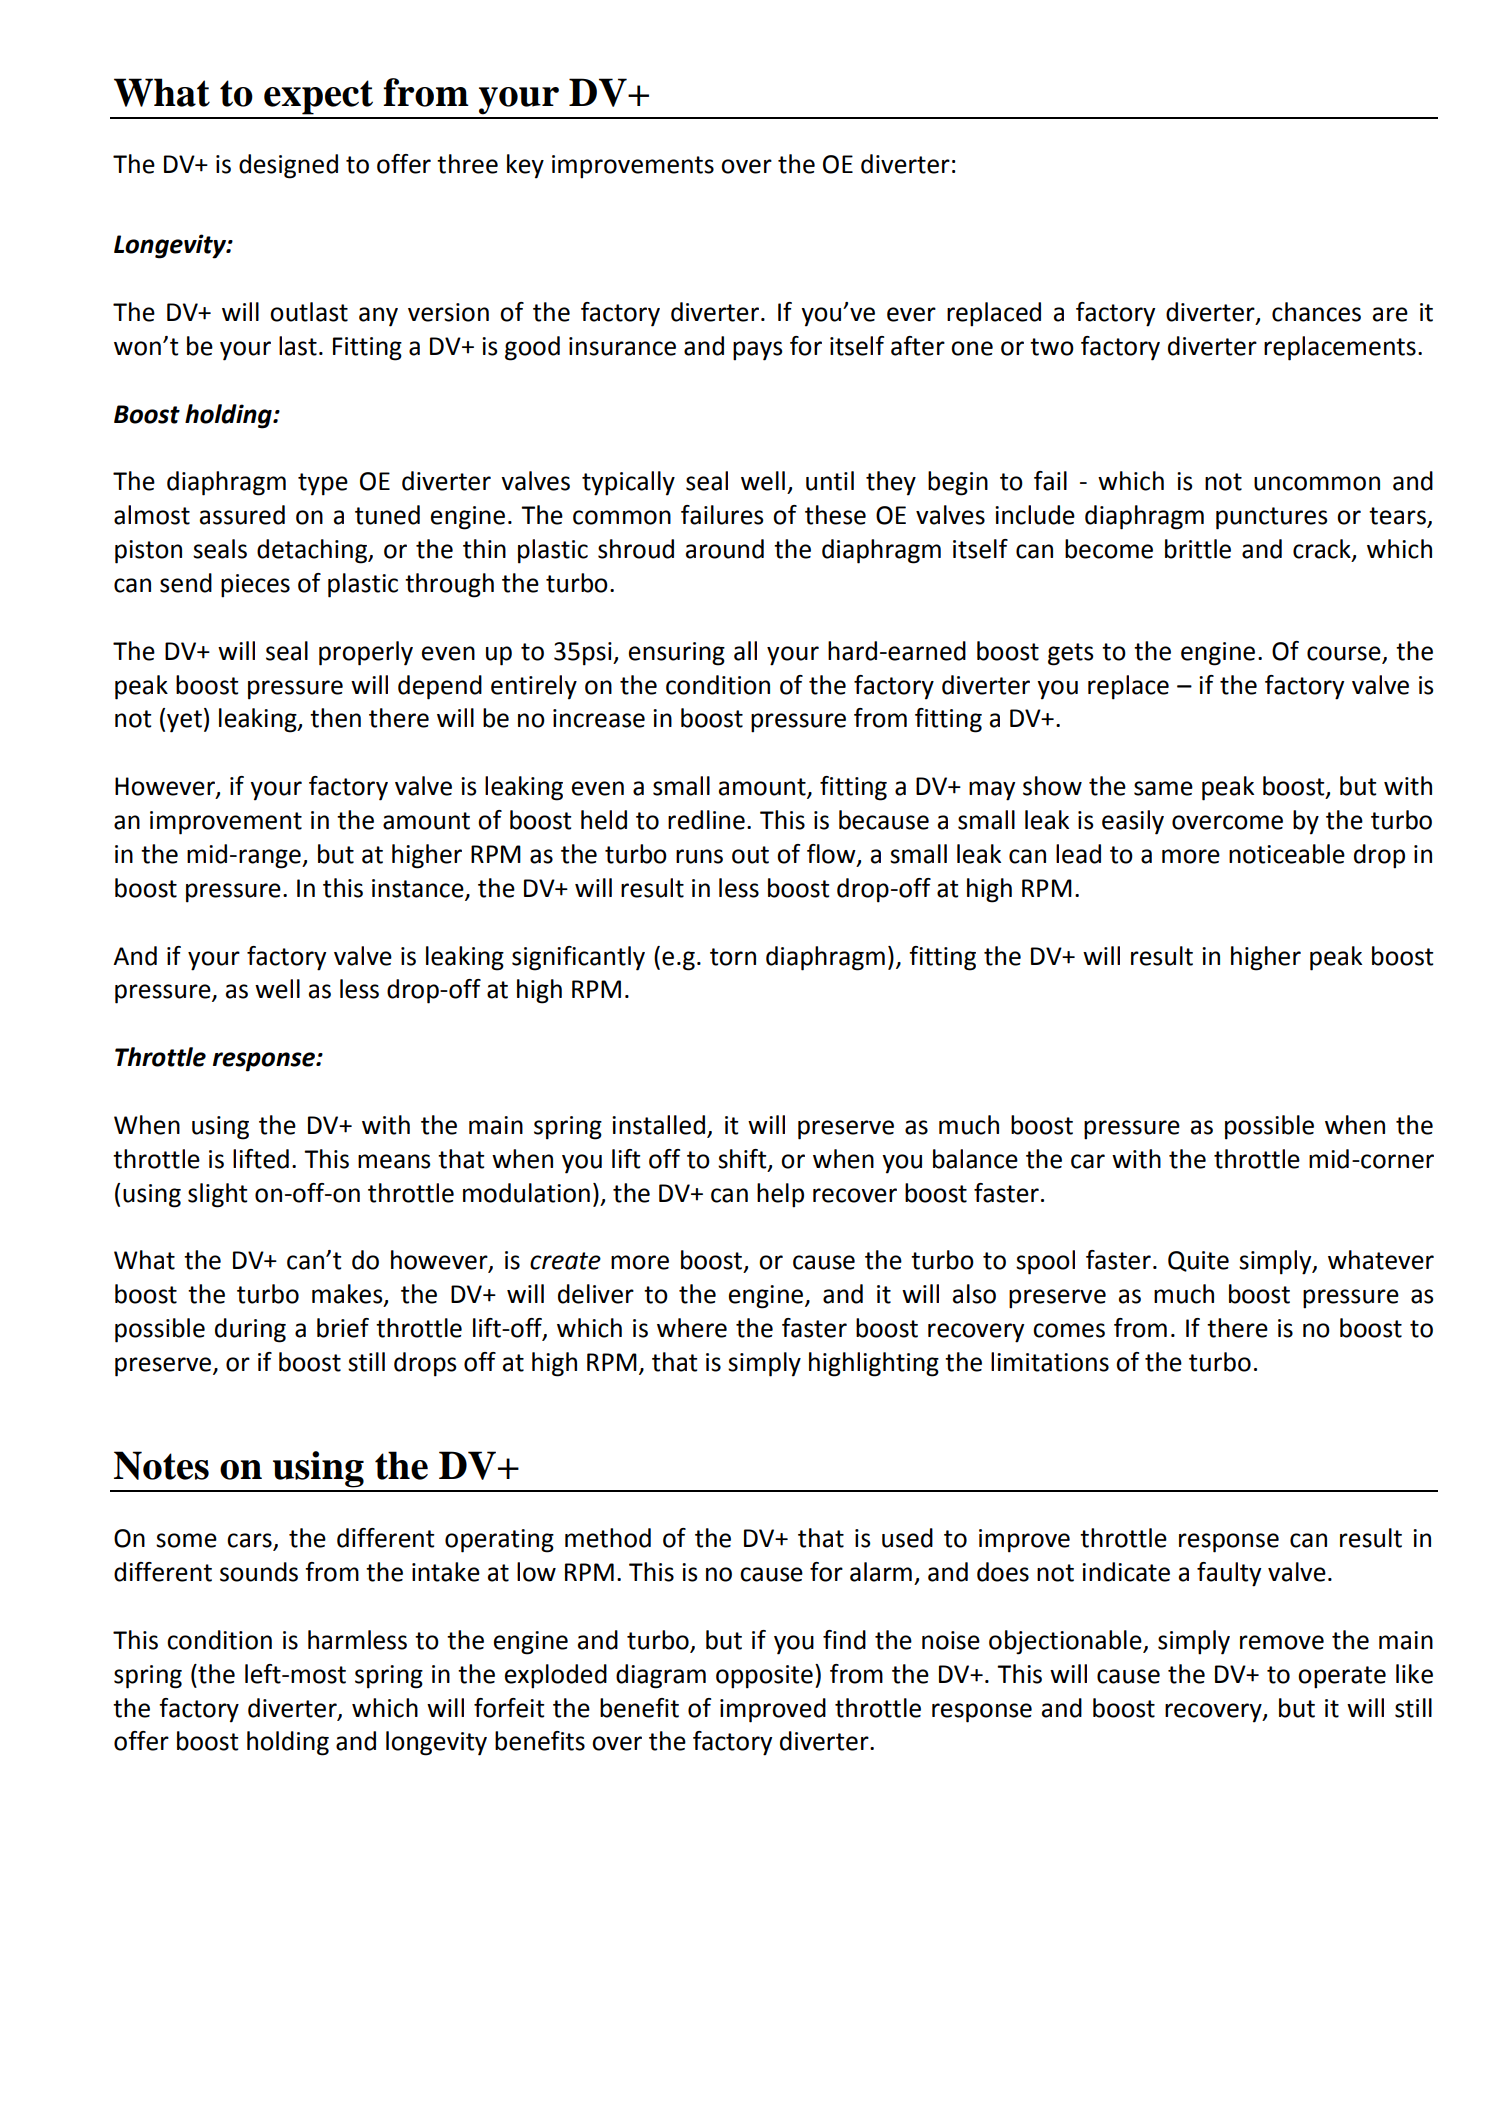 The height and width of the screenshot is (2124, 1502). What do you see at coordinates (419, 889) in the screenshot?
I see `instance` at bounding box center [419, 889].
